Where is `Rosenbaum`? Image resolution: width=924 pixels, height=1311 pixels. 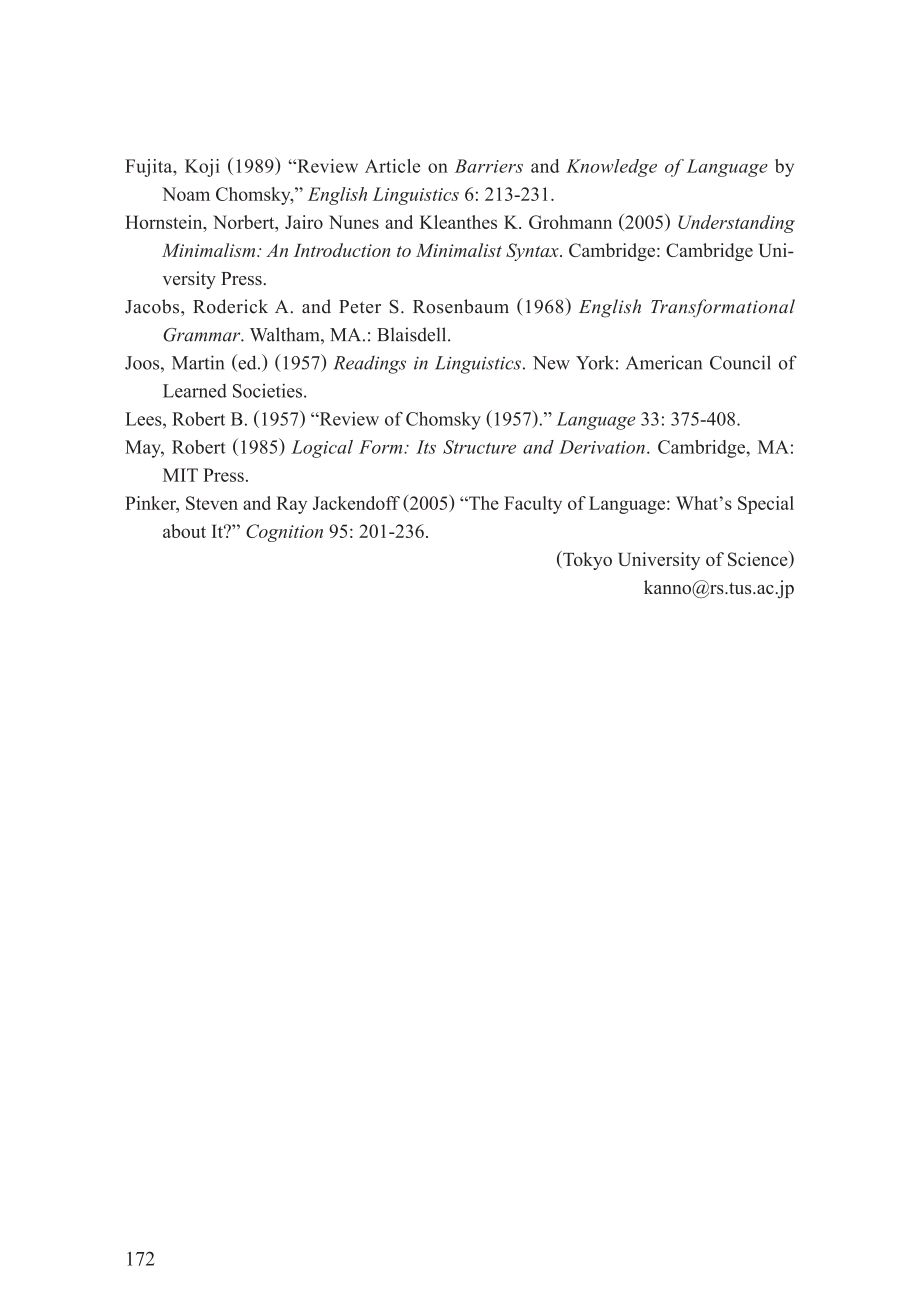
Rosenbaum is located at coordinates (461, 306).
